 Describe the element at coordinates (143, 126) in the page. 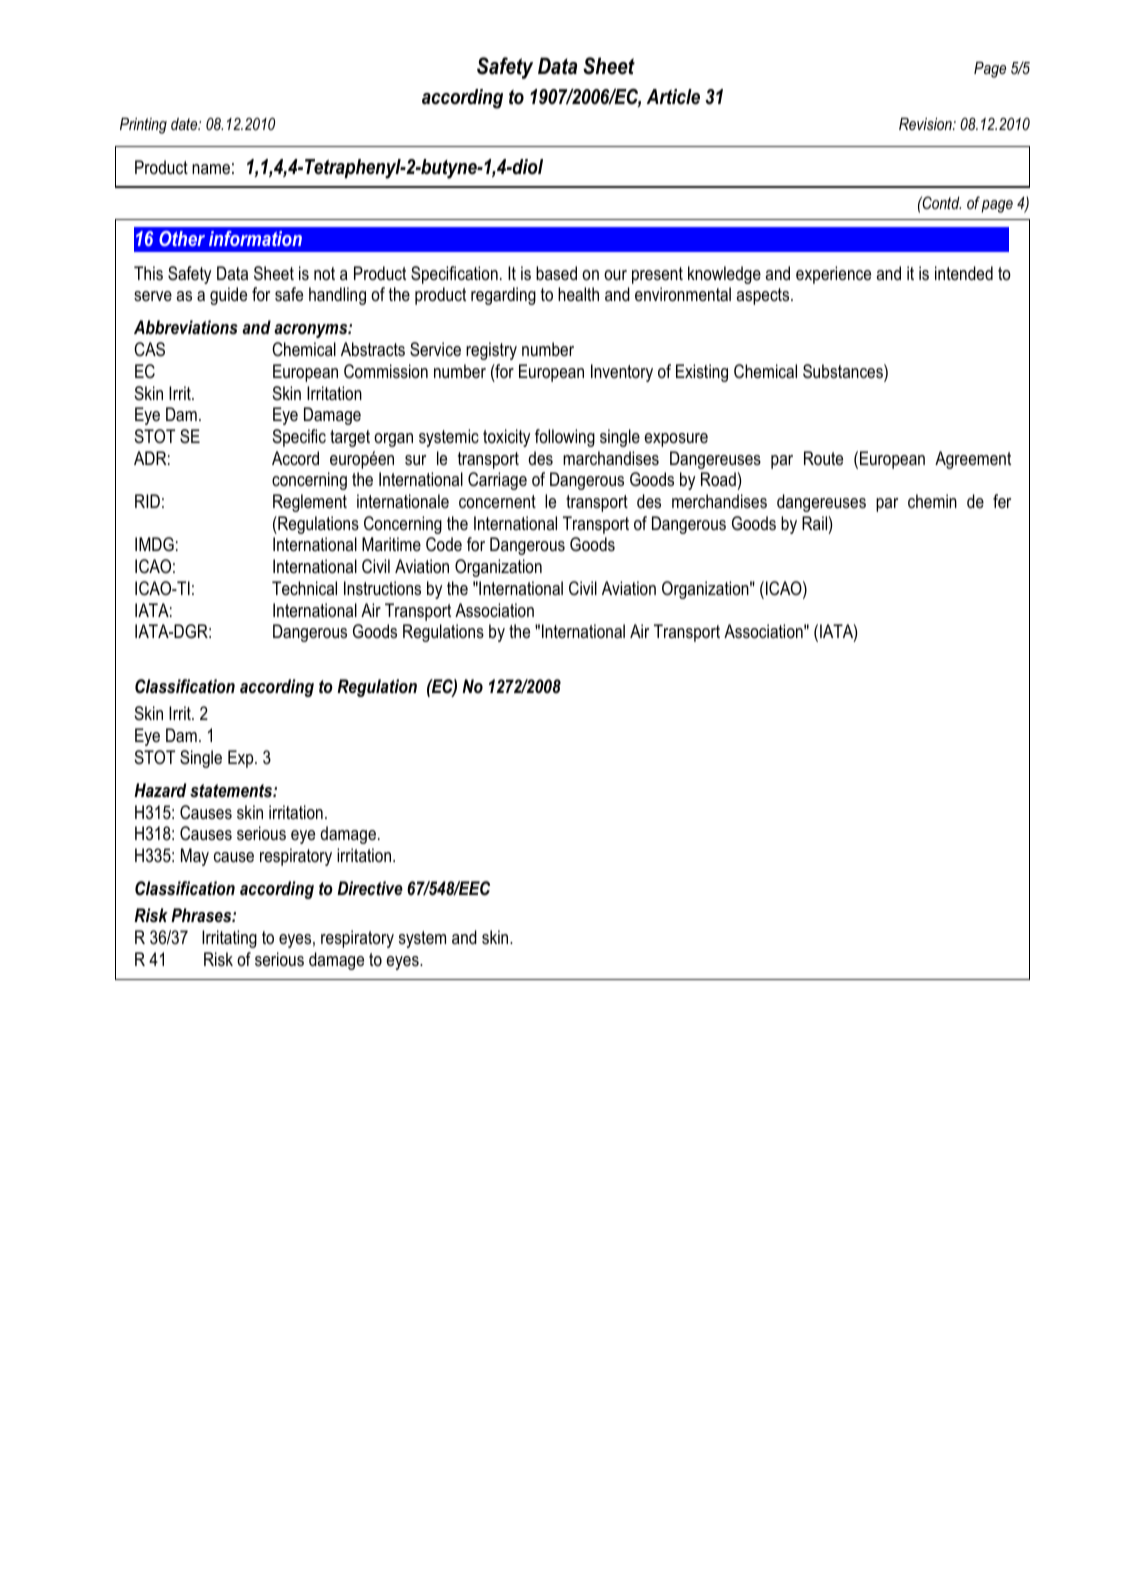

I see `Printing` at that location.
